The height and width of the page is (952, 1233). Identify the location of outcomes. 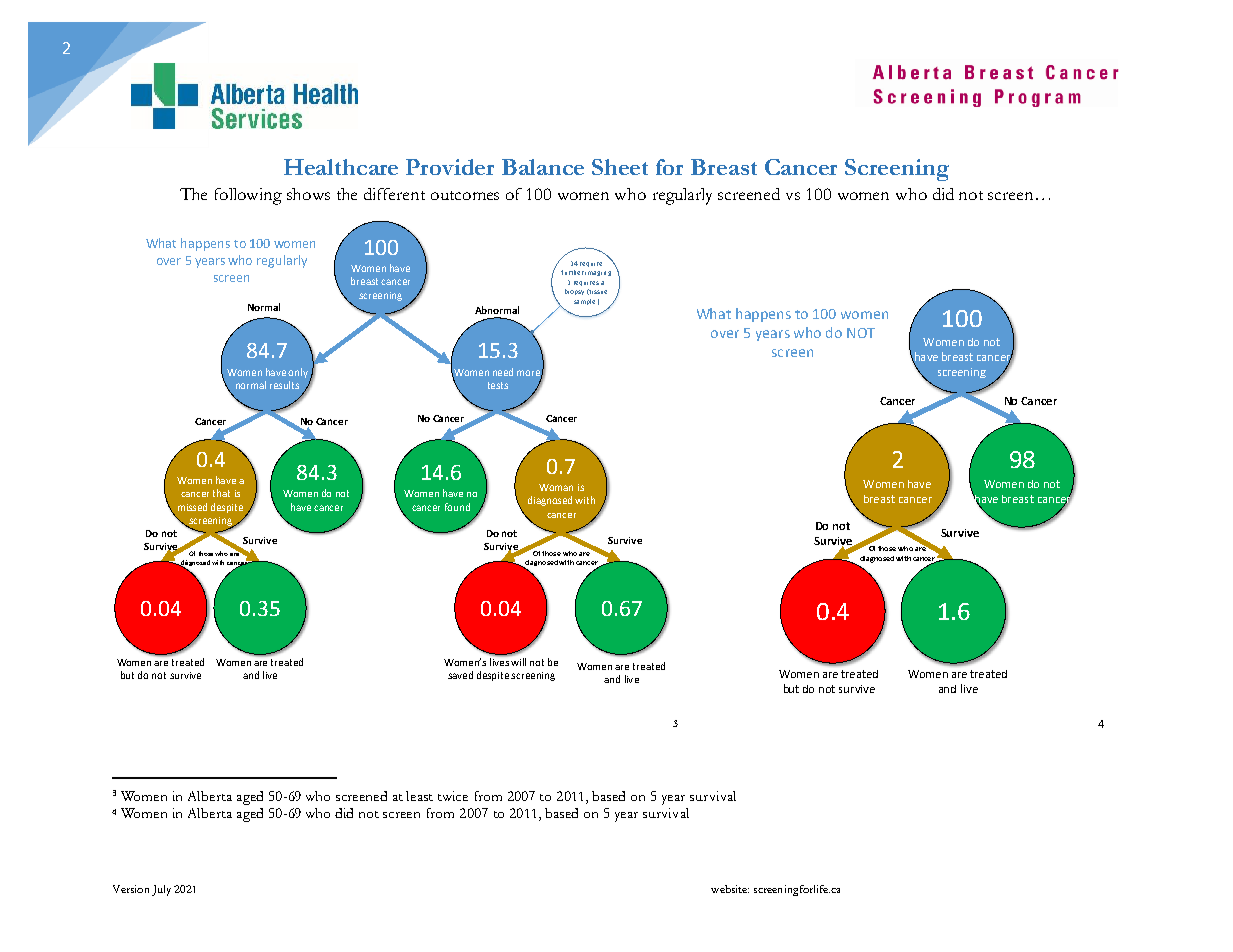
(465, 195).
